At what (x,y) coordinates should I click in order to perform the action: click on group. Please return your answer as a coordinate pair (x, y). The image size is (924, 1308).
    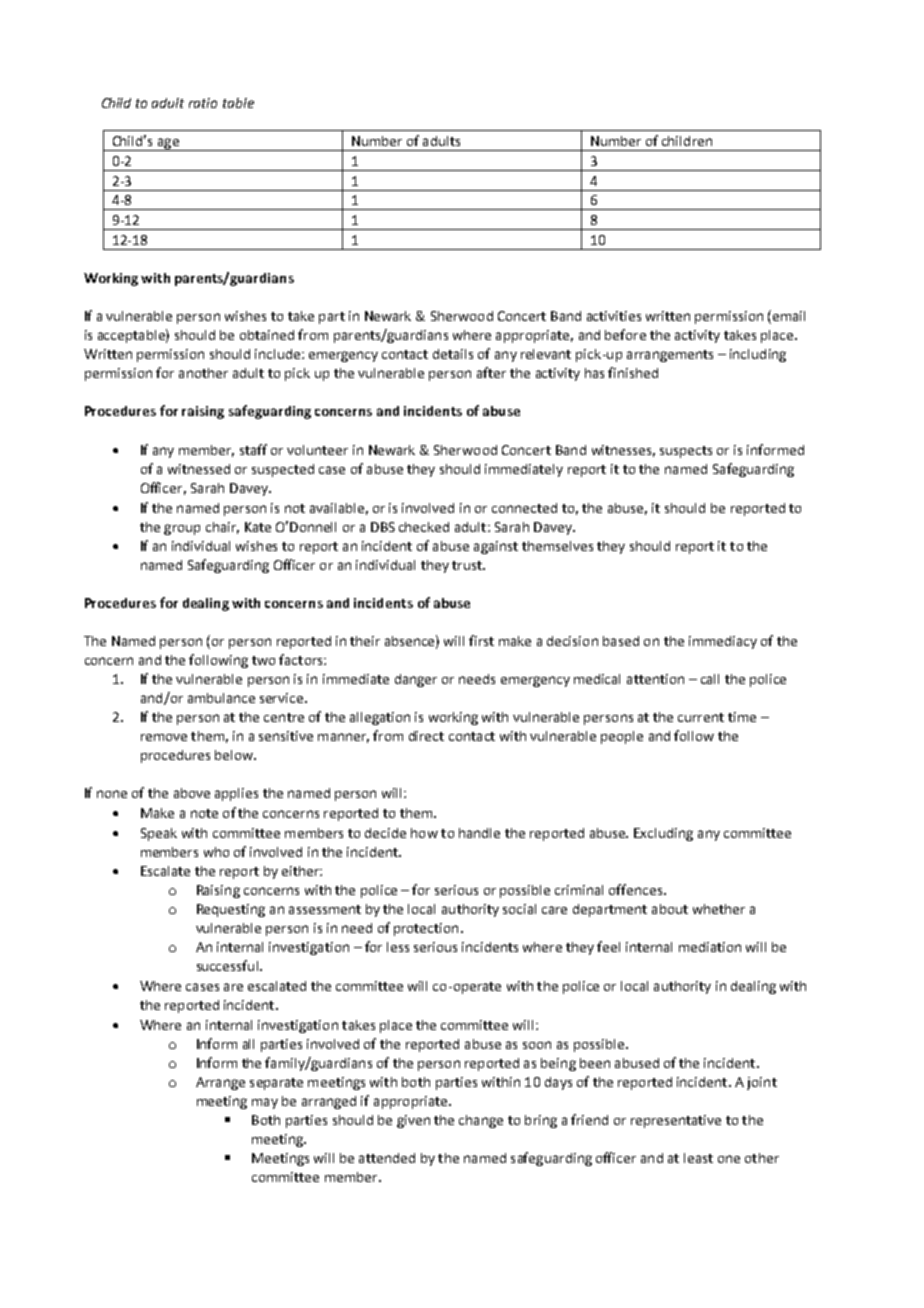
    Looking at the image, I should click on (182, 529).
